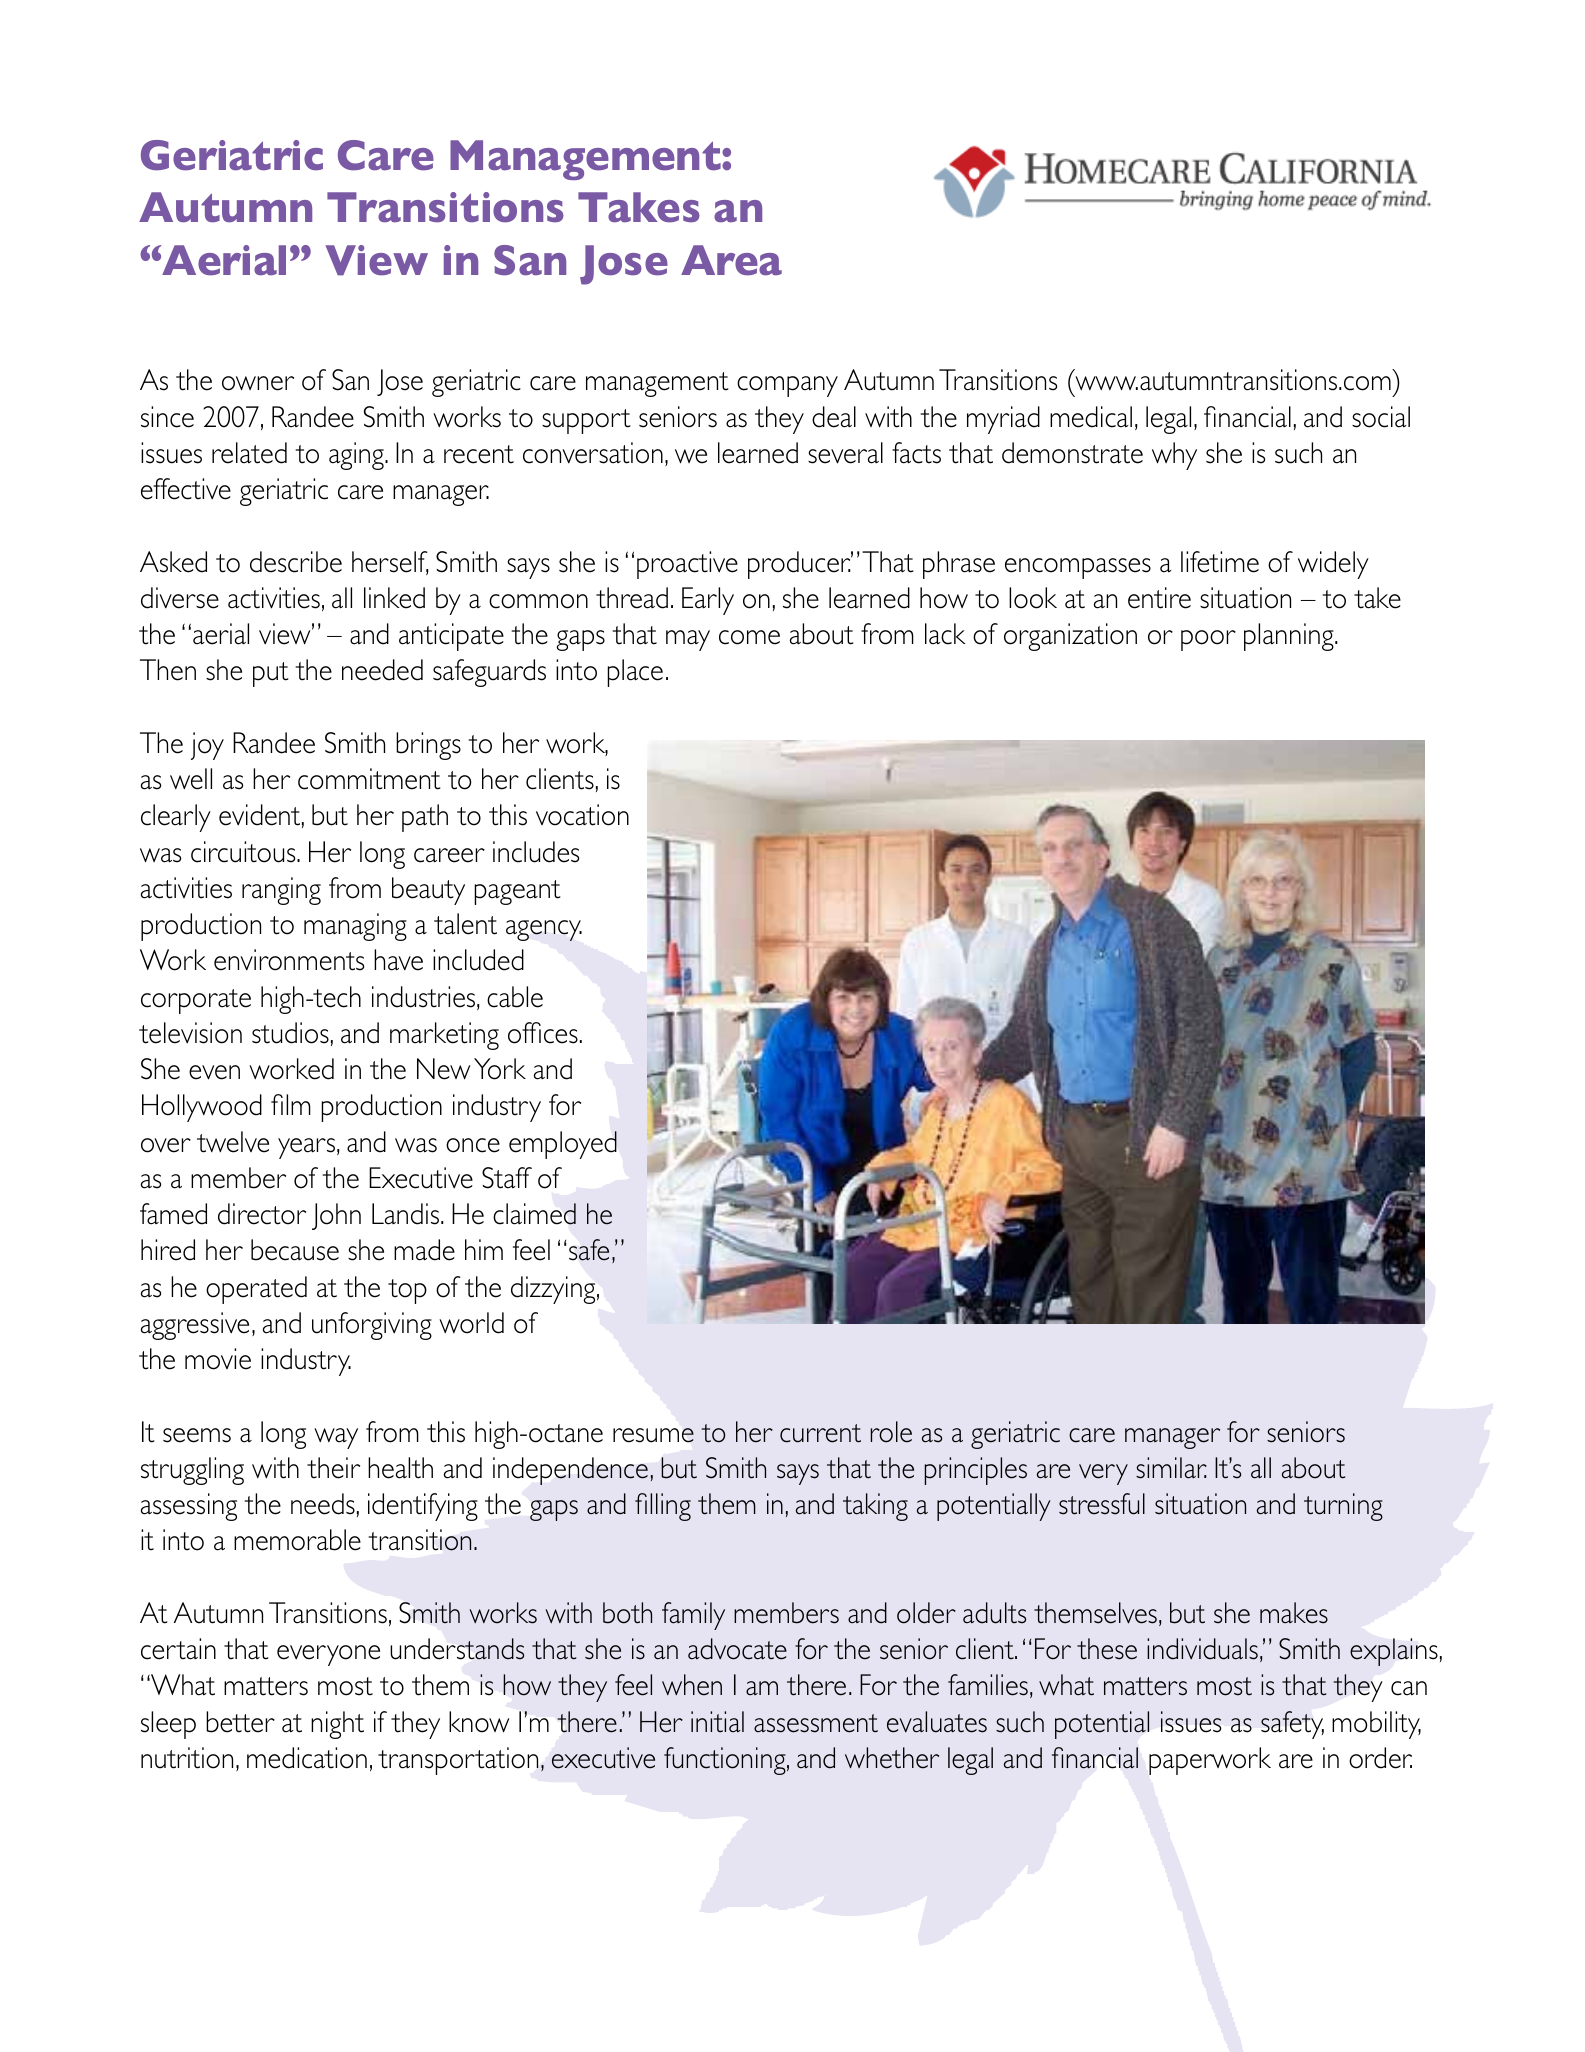  What do you see at coordinates (749, 637) in the screenshot?
I see `come` at bounding box center [749, 637].
